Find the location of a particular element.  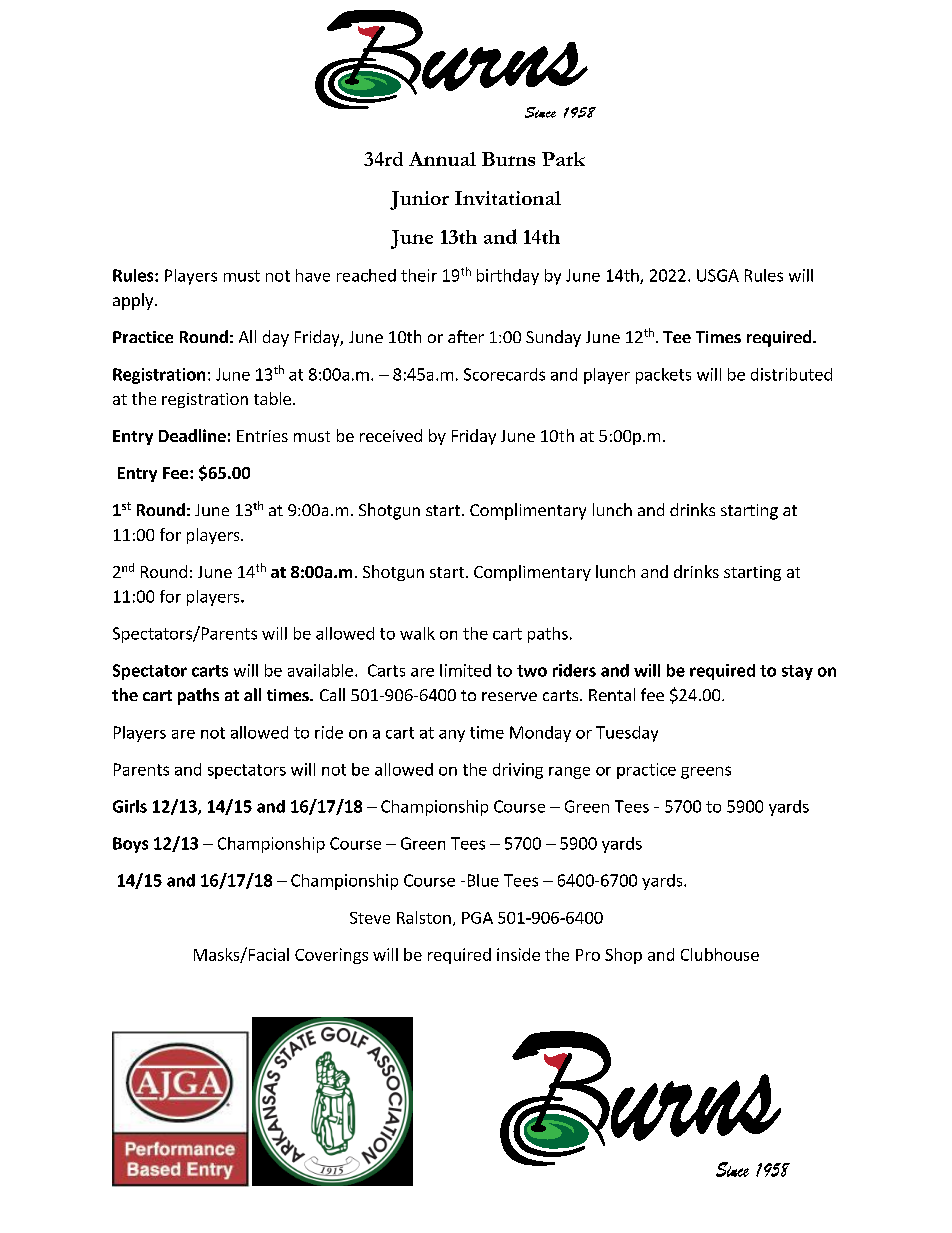

have is located at coordinates (313, 275).
